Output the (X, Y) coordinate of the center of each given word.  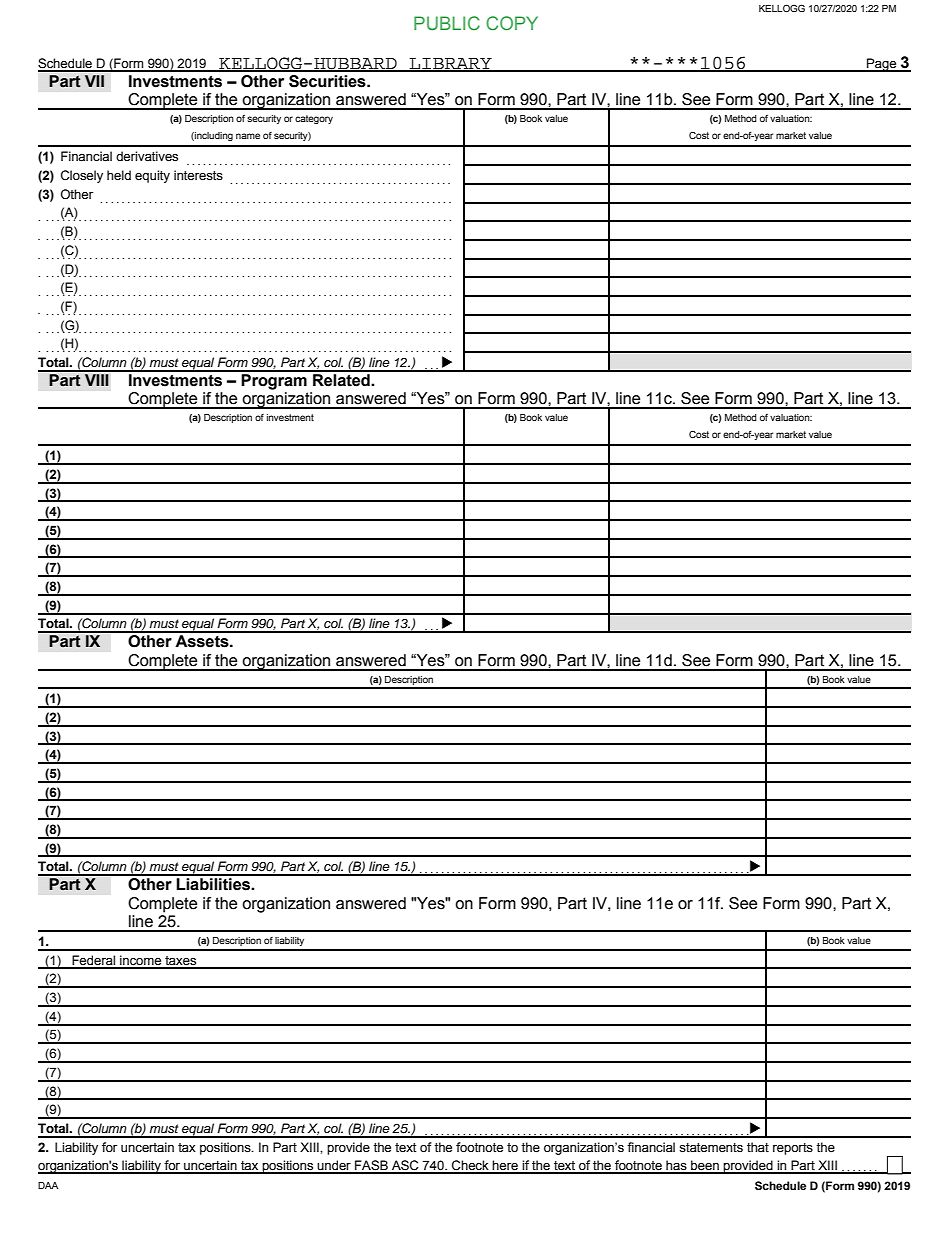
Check (470, 1166)
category (314, 119)
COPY (512, 23)
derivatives (147, 156)
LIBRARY (451, 64)
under (334, 1166)
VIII (97, 378)
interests (198, 175)
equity (152, 176)
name (248, 136)
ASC (405, 1166)
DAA (48, 1185)
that (758, 1147)
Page (882, 65)
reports (793, 1149)
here (505, 1166)
